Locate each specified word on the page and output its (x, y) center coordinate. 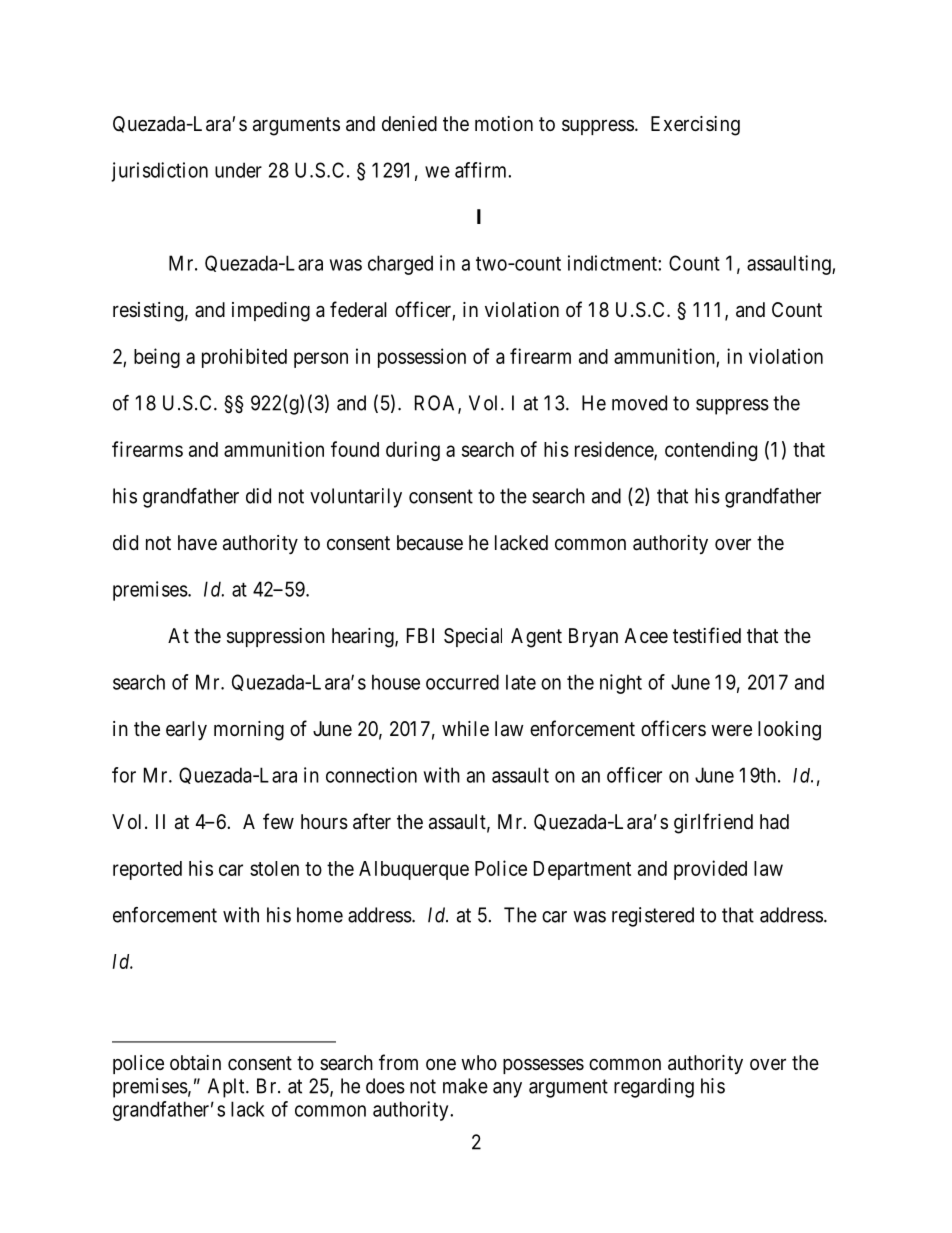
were (731, 730)
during (413, 451)
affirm (482, 170)
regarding (654, 1088)
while (465, 728)
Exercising (695, 126)
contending (711, 451)
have (197, 543)
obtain (195, 1063)
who (479, 1062)
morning (249, 731)
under (238, 170)
